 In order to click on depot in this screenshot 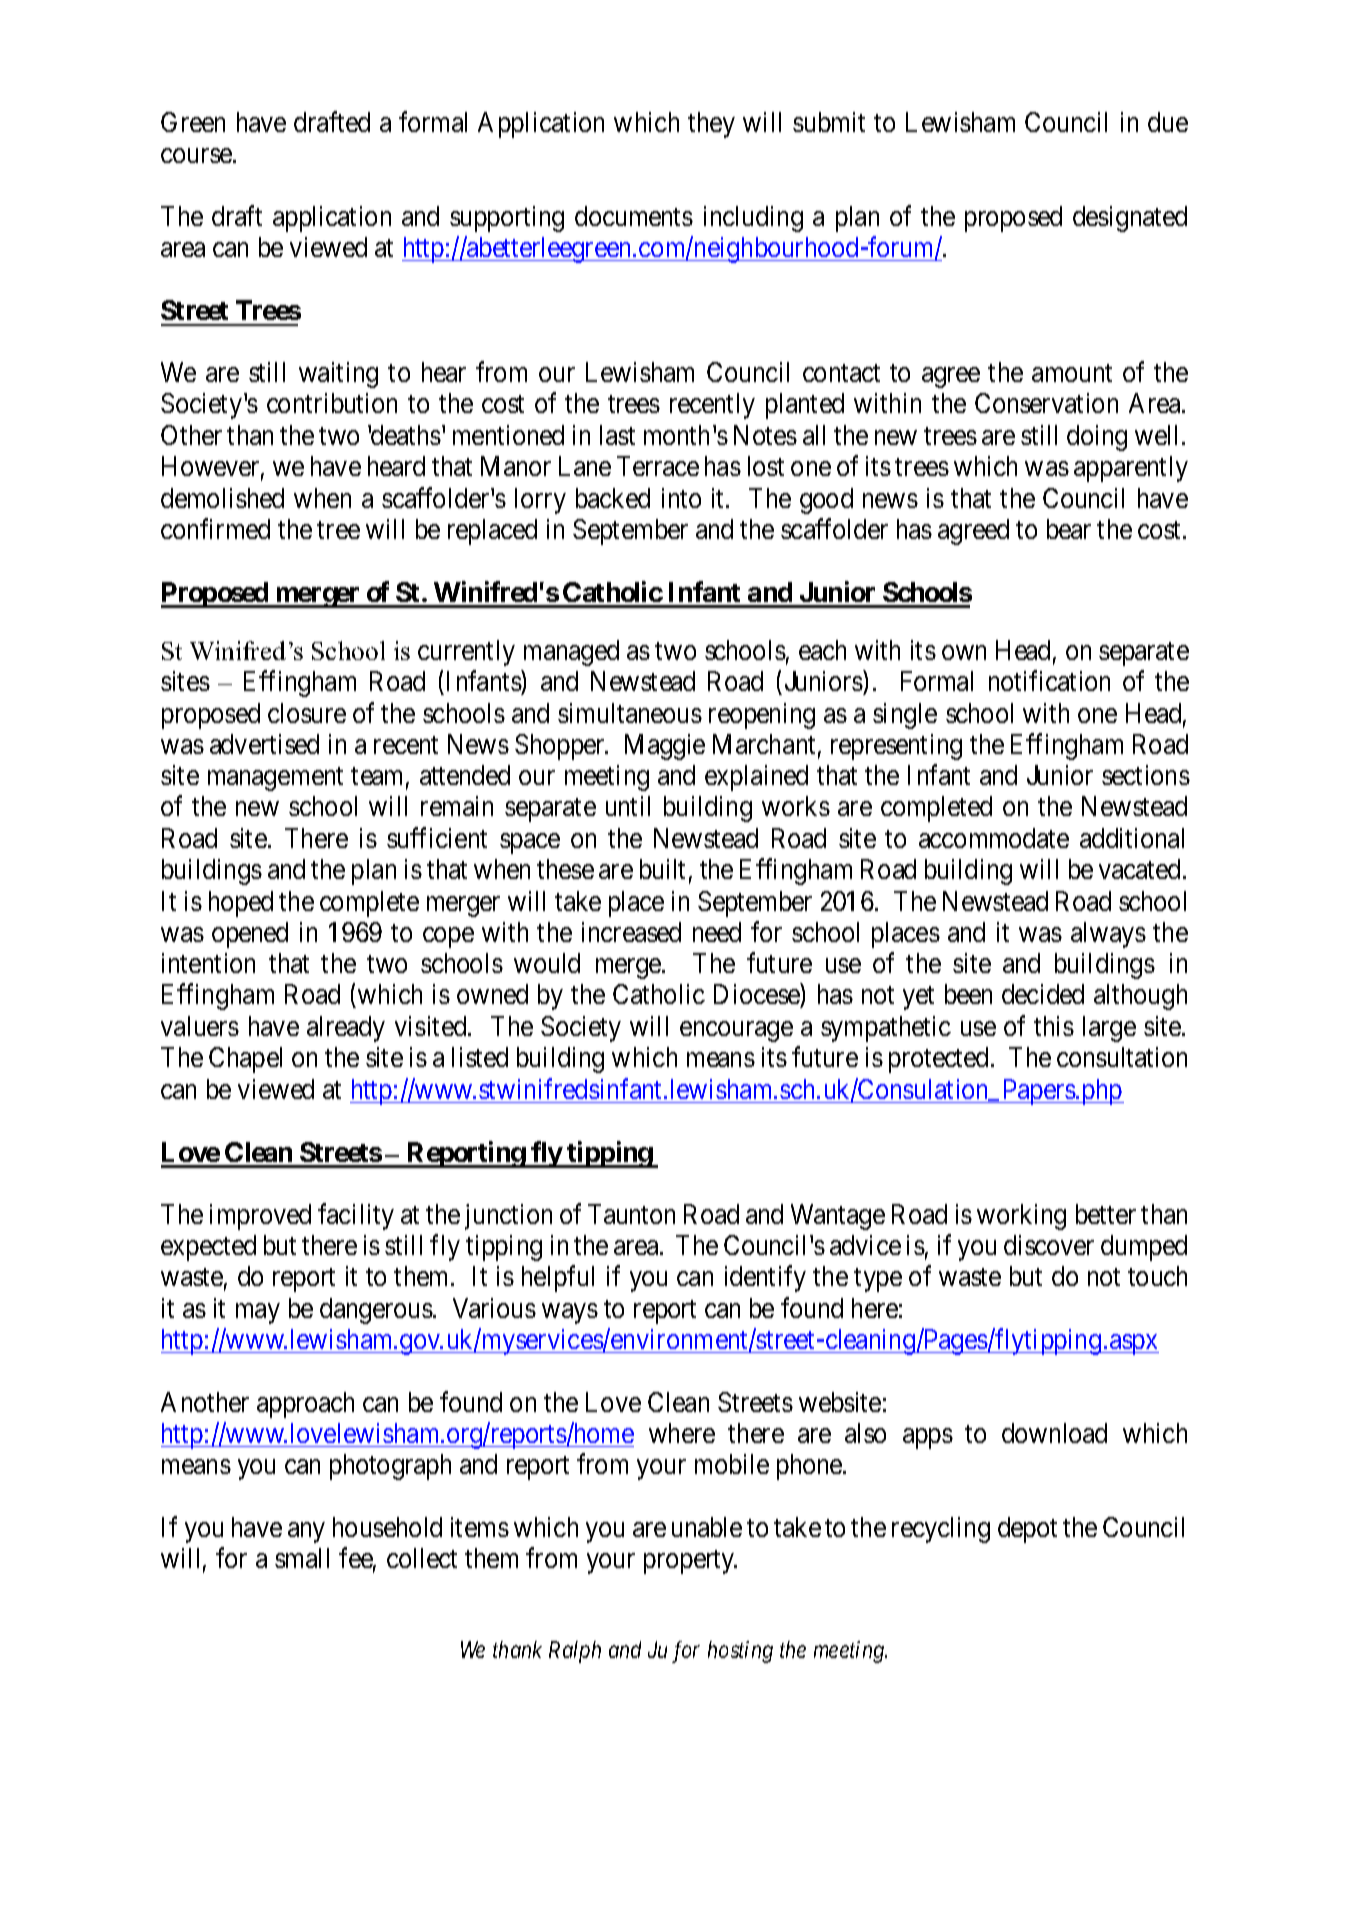, I will do `click(1027, 1530)`.
